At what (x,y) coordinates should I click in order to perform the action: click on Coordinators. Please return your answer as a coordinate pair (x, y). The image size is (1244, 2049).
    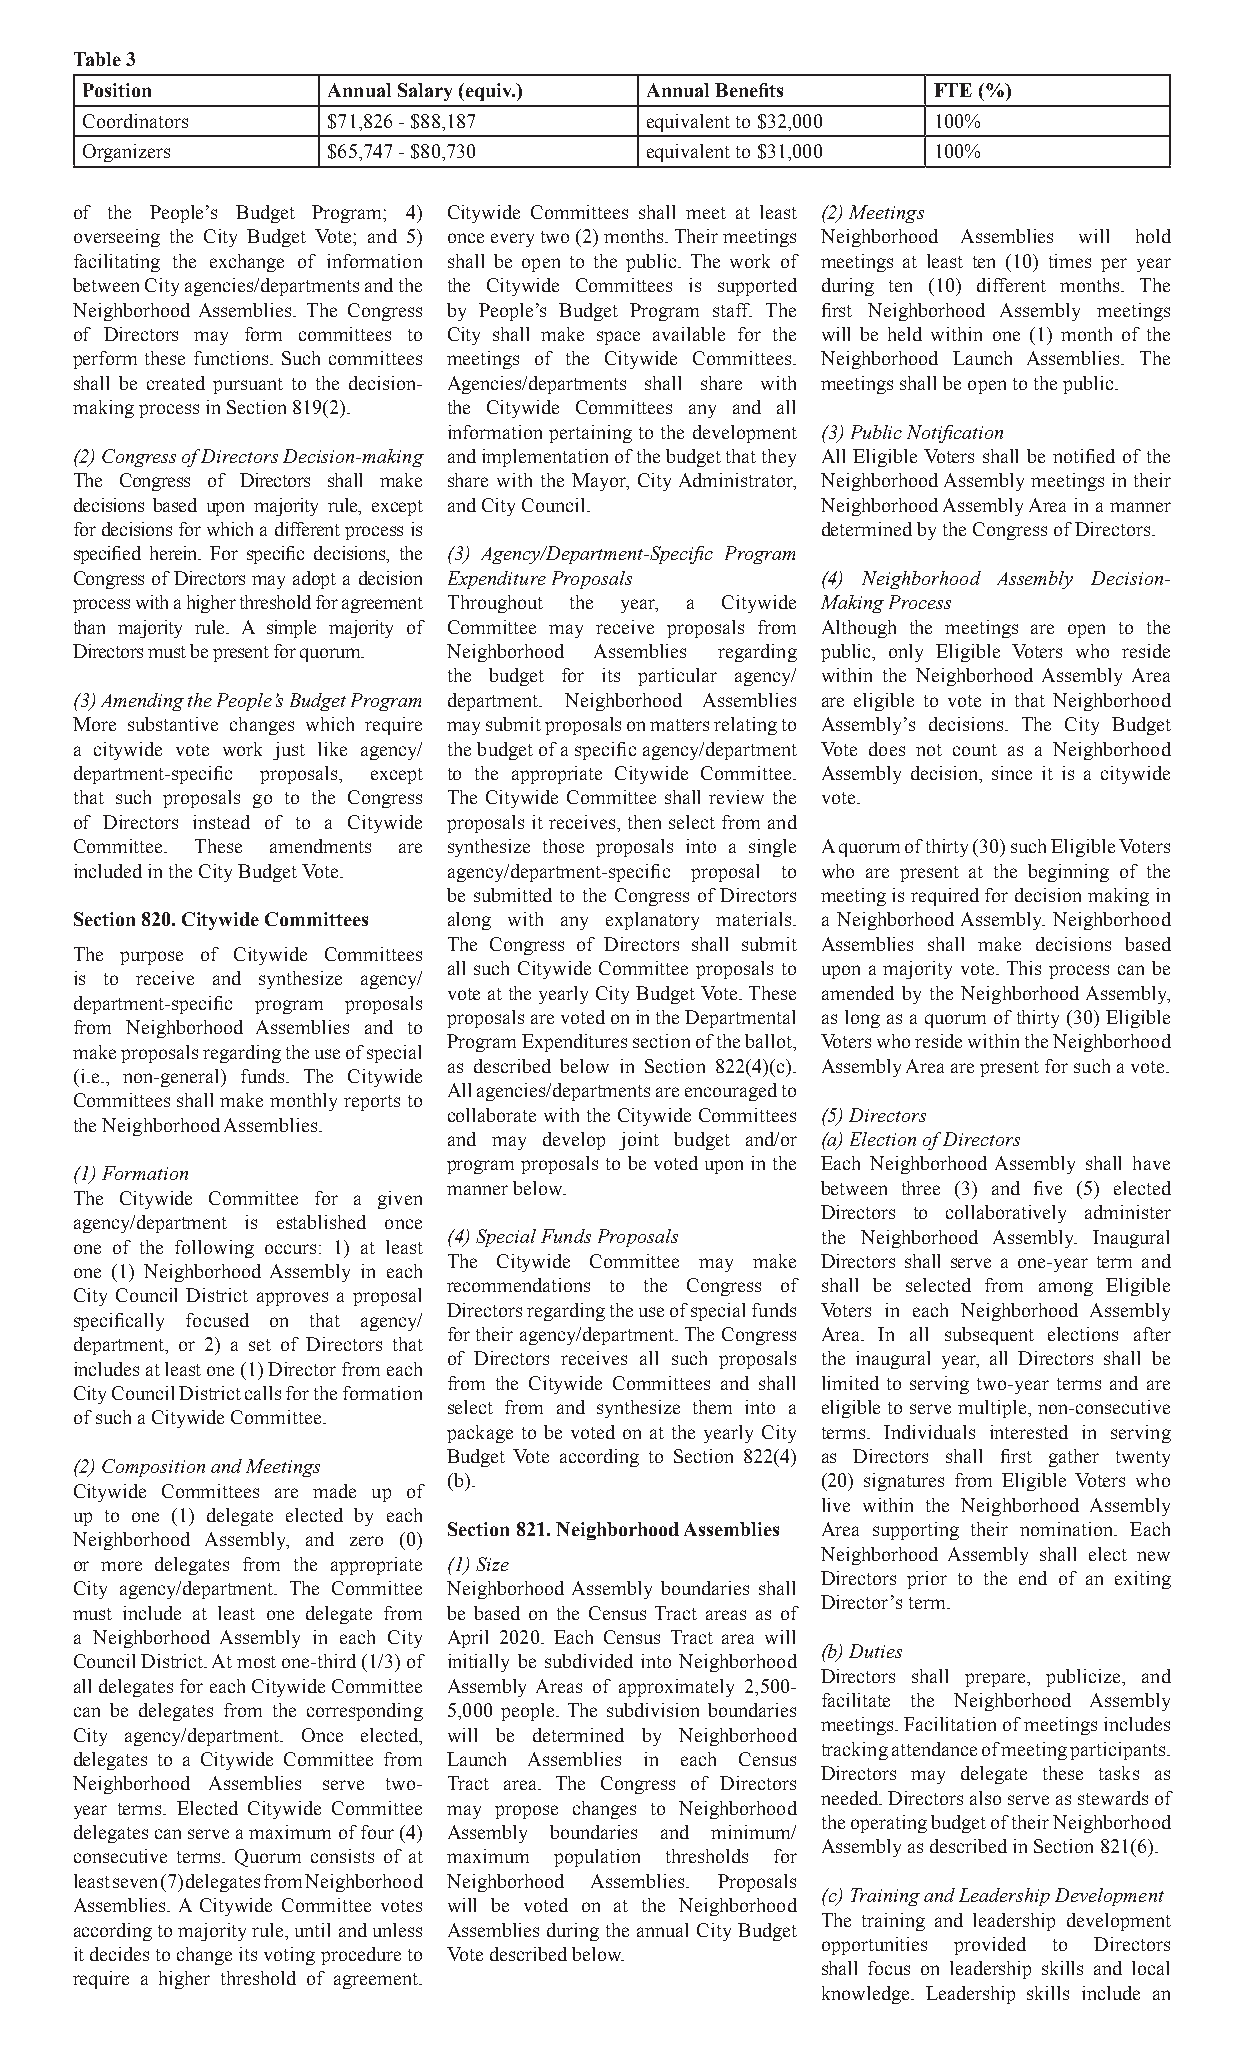
    Looking at the image, I should click on (135, 121).
